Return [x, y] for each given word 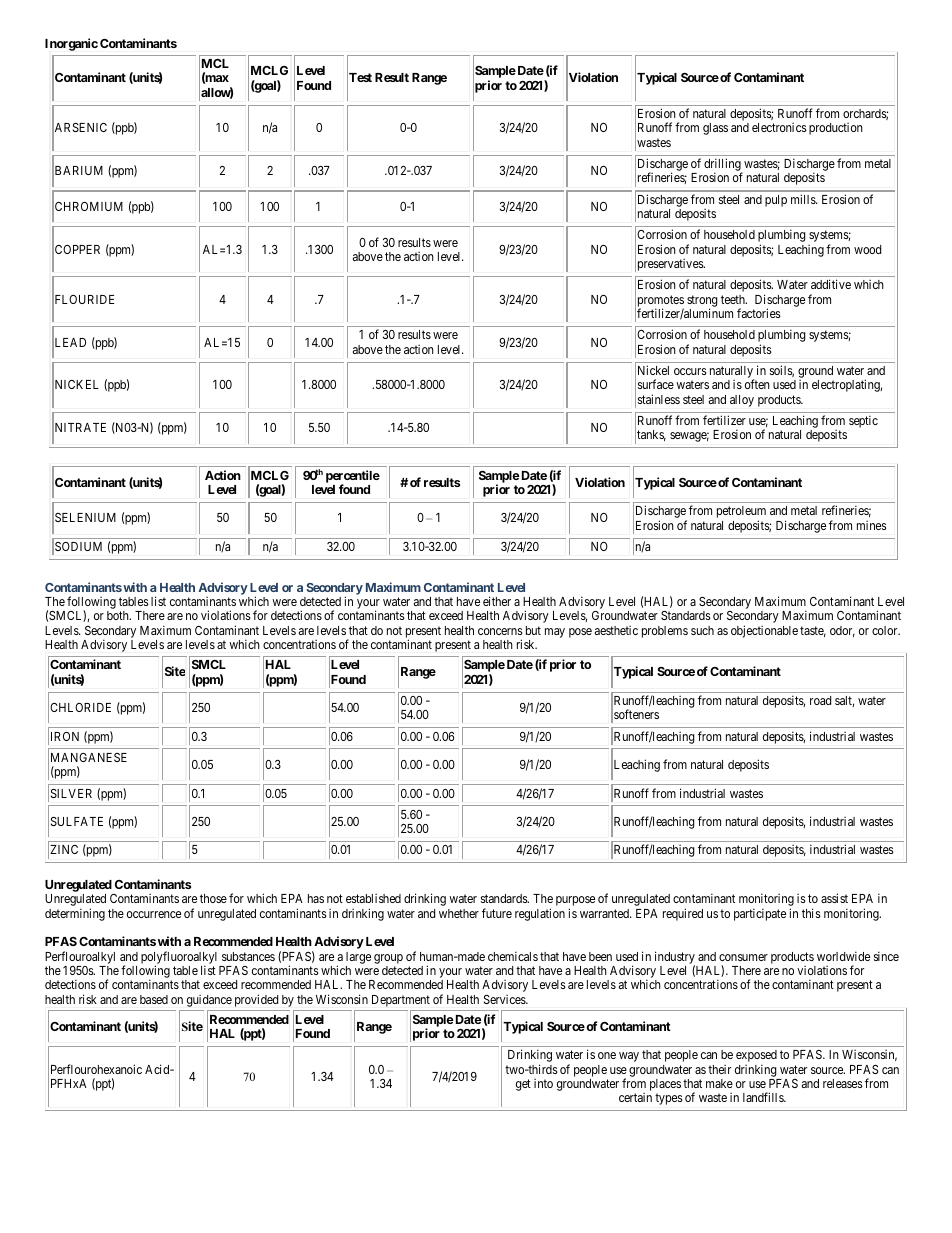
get [523, 1085]
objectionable [764, 631]
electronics [779, 127]
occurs [690, 371]
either [497, 601]
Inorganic [71, 44]
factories [759, 313]
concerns [500, 631]
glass [715, 129]
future [497, 913]
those [213, 898]
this [811, 913]
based [154, 999]
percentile [353, 477]
